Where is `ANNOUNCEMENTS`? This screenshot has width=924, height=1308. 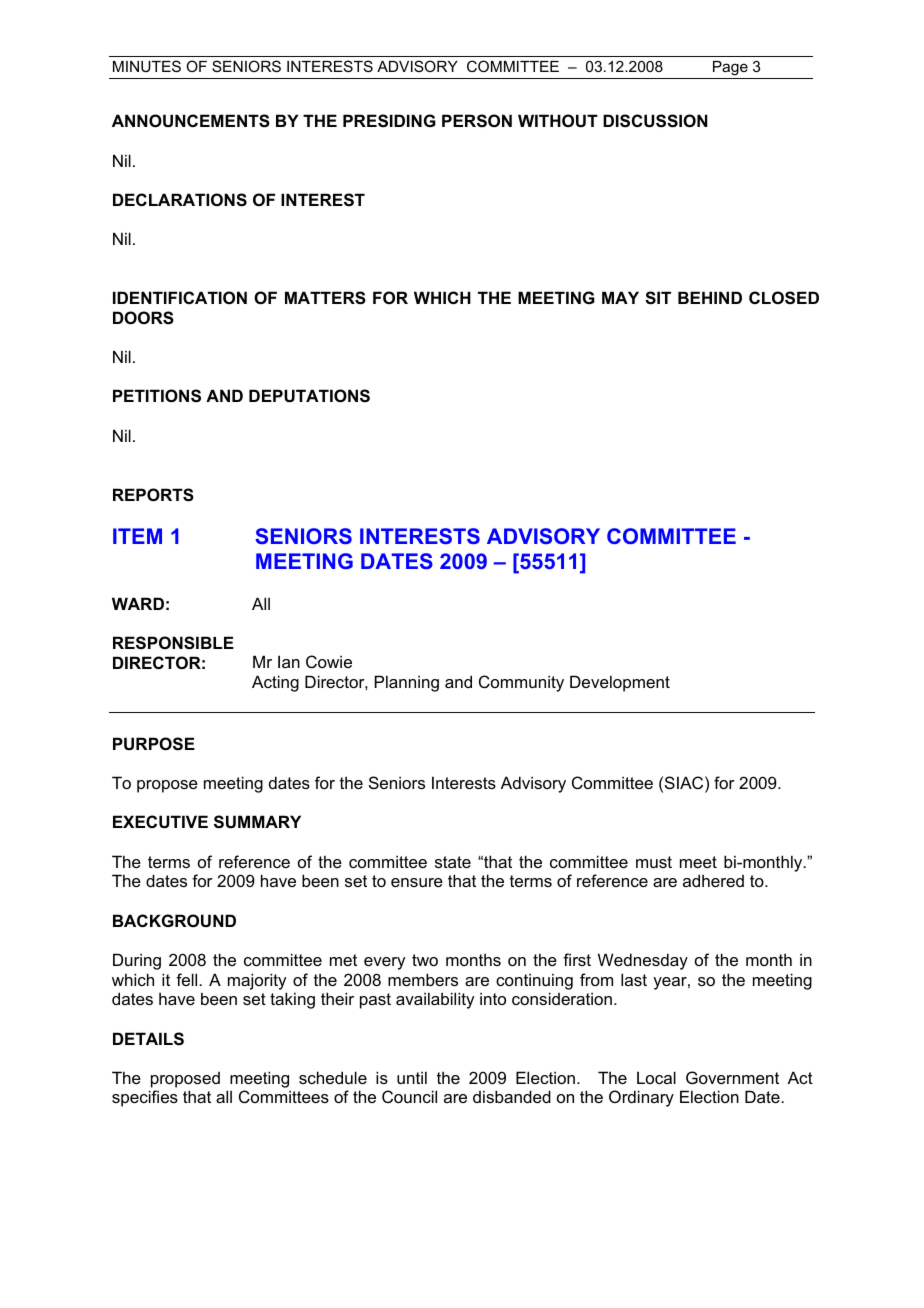 ANNOUNCEMENTS is located at coordinates (191, 121).
